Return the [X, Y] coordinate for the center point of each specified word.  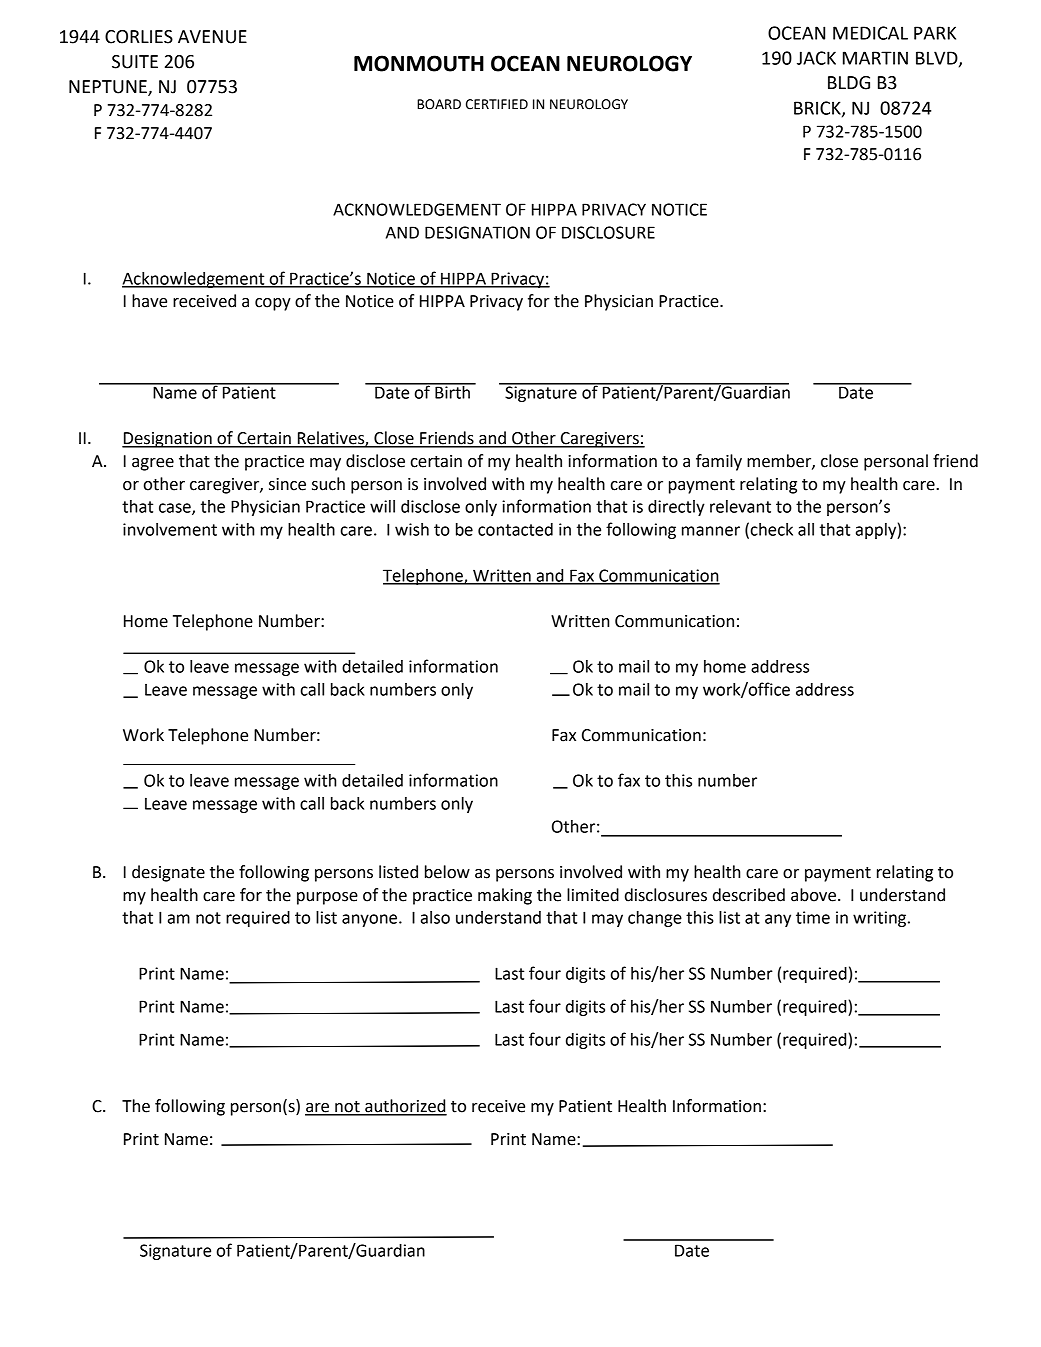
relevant [740, 506]
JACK [816, 58]
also [435, 917]
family [719, 462]
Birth [452, 391]
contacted [515, 529]
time [813, 917]
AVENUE [212, 37]
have [149, 301]
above [813, 895]
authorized [405, 1107]
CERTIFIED [497, 104]
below [447, 872]
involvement [170, 529]
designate [168, 873]
